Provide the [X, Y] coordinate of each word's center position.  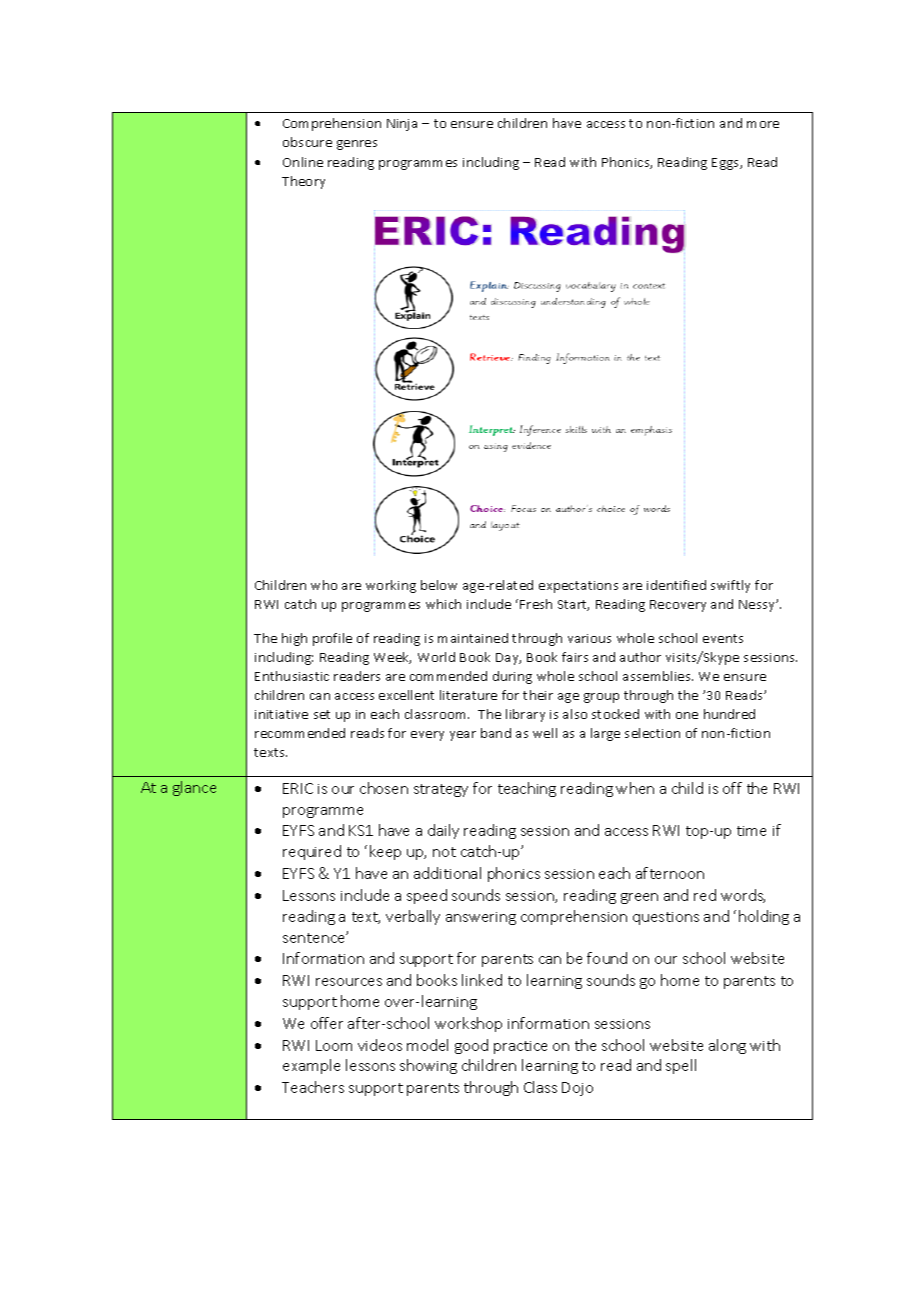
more [763, 124]
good [471, 1046]
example [311, 1066]
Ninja [402, 125]
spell [681, 1066]
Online [303, 162]
